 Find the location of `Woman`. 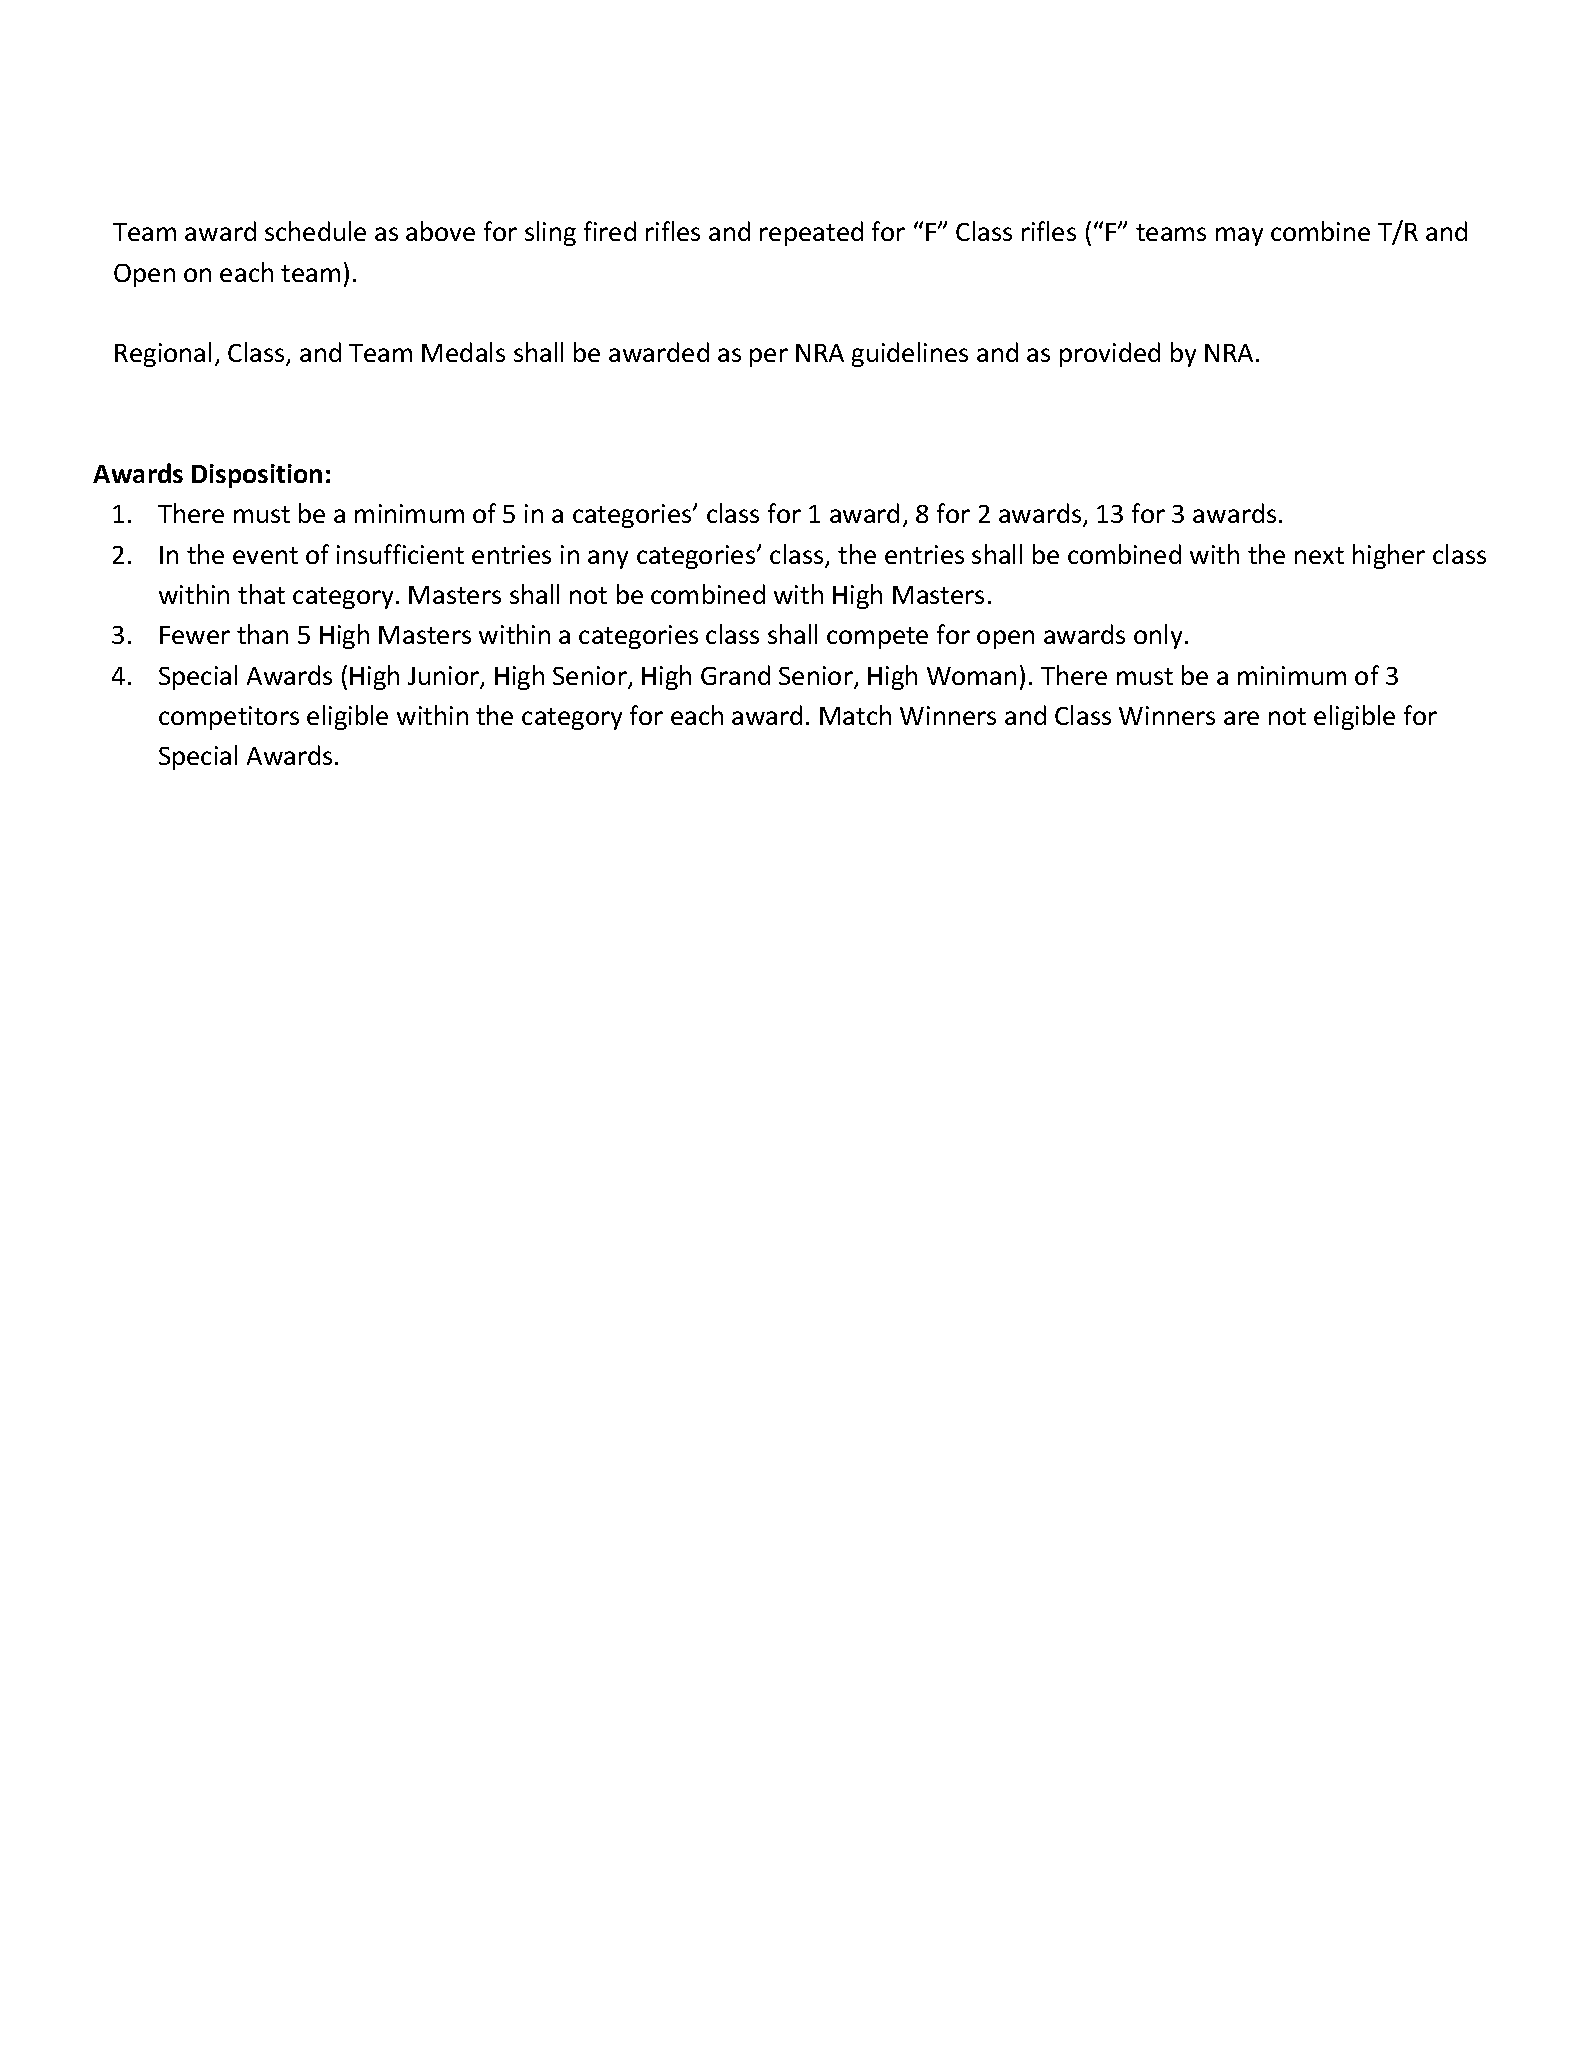

Woman is located at coordinates (971, 676).
